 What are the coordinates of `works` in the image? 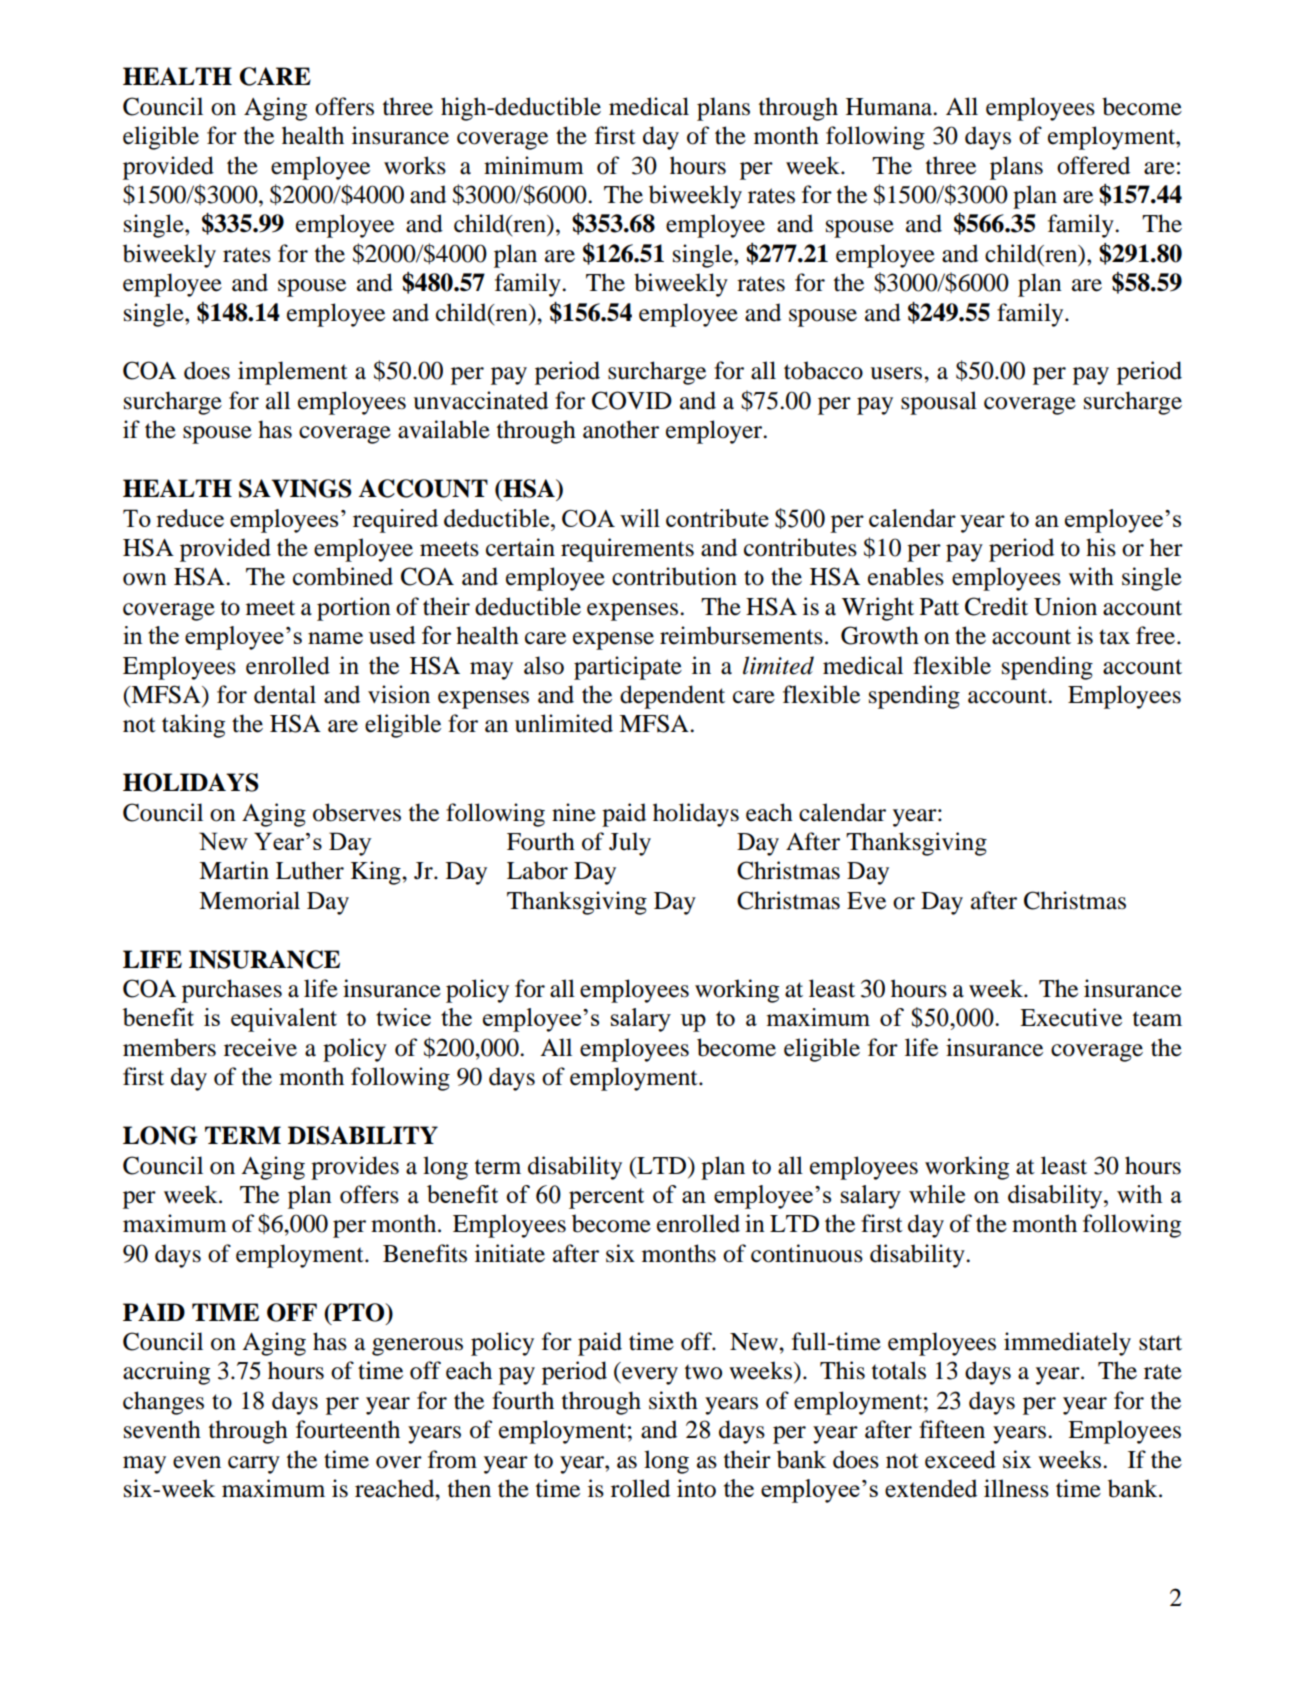 It's located at (415, 165).
